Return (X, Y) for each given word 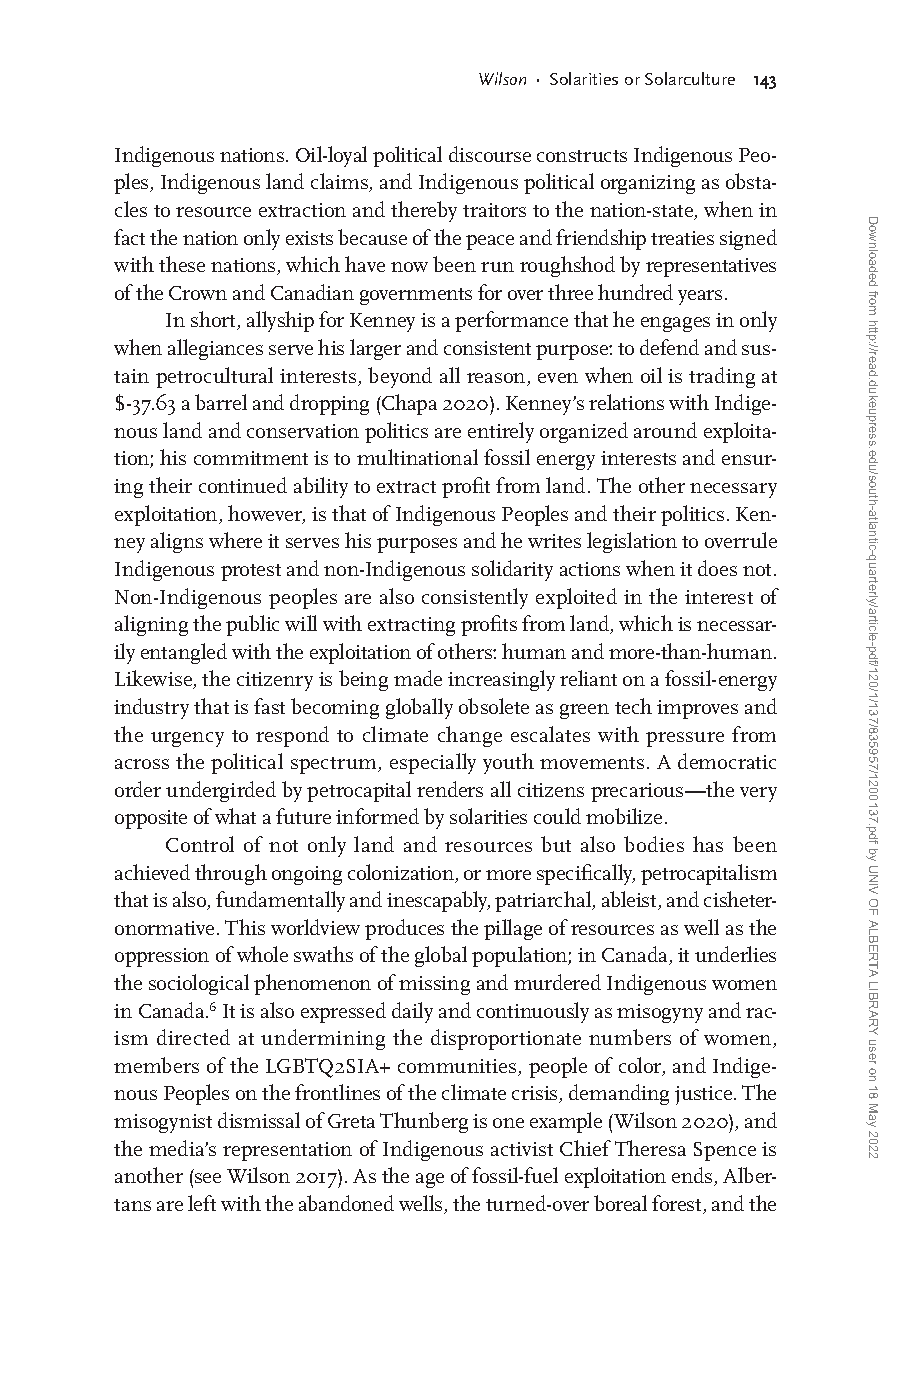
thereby (424, 211)
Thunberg (424, 1122)
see (208, 1178)
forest (678, 1204)
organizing (648, 184)
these (182, 264)
